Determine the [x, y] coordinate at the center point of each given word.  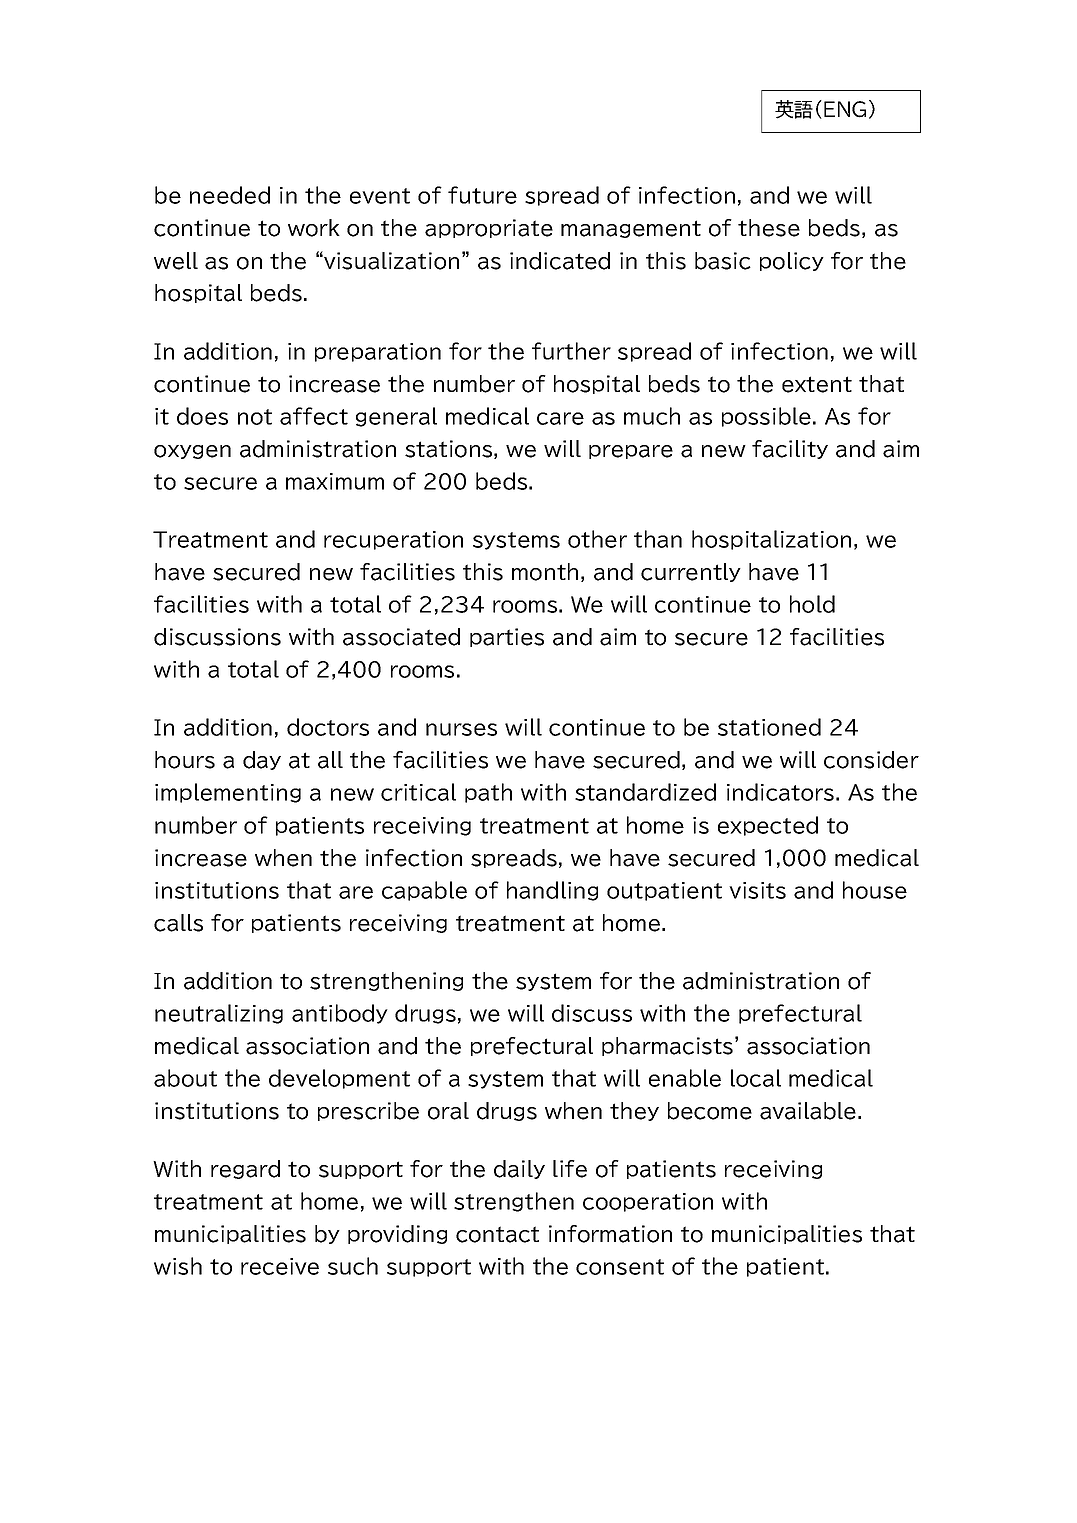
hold [812, 604]
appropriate [489, 228]
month [545, 572]
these [769, 228]
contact [497, 1234]
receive [280, 1266]
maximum [335, 481]
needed [230, 195]
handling [552, 891]
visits [757, 890]
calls [178, 923]
